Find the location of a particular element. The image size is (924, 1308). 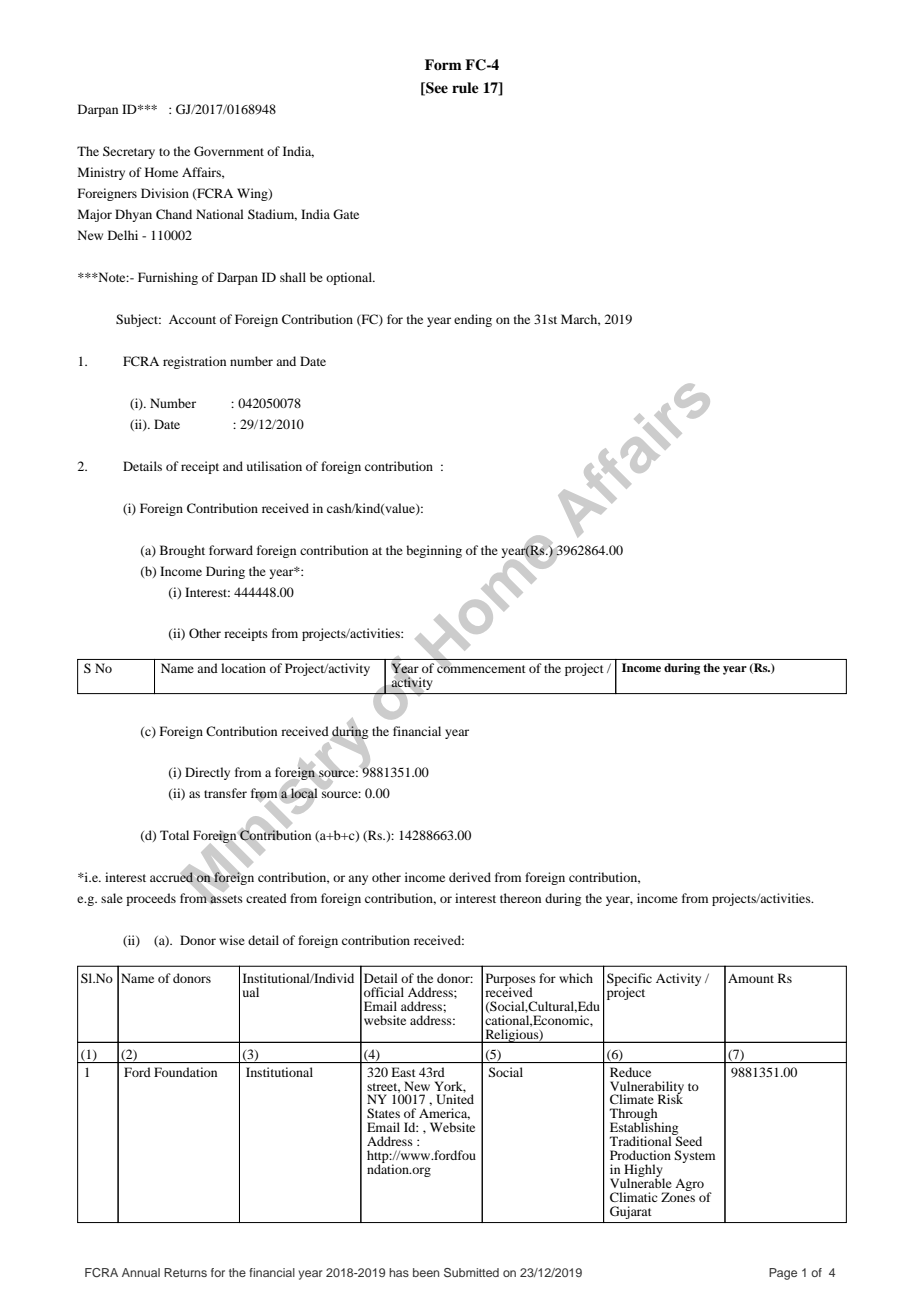

rule is located at coordinates (465, 87).
